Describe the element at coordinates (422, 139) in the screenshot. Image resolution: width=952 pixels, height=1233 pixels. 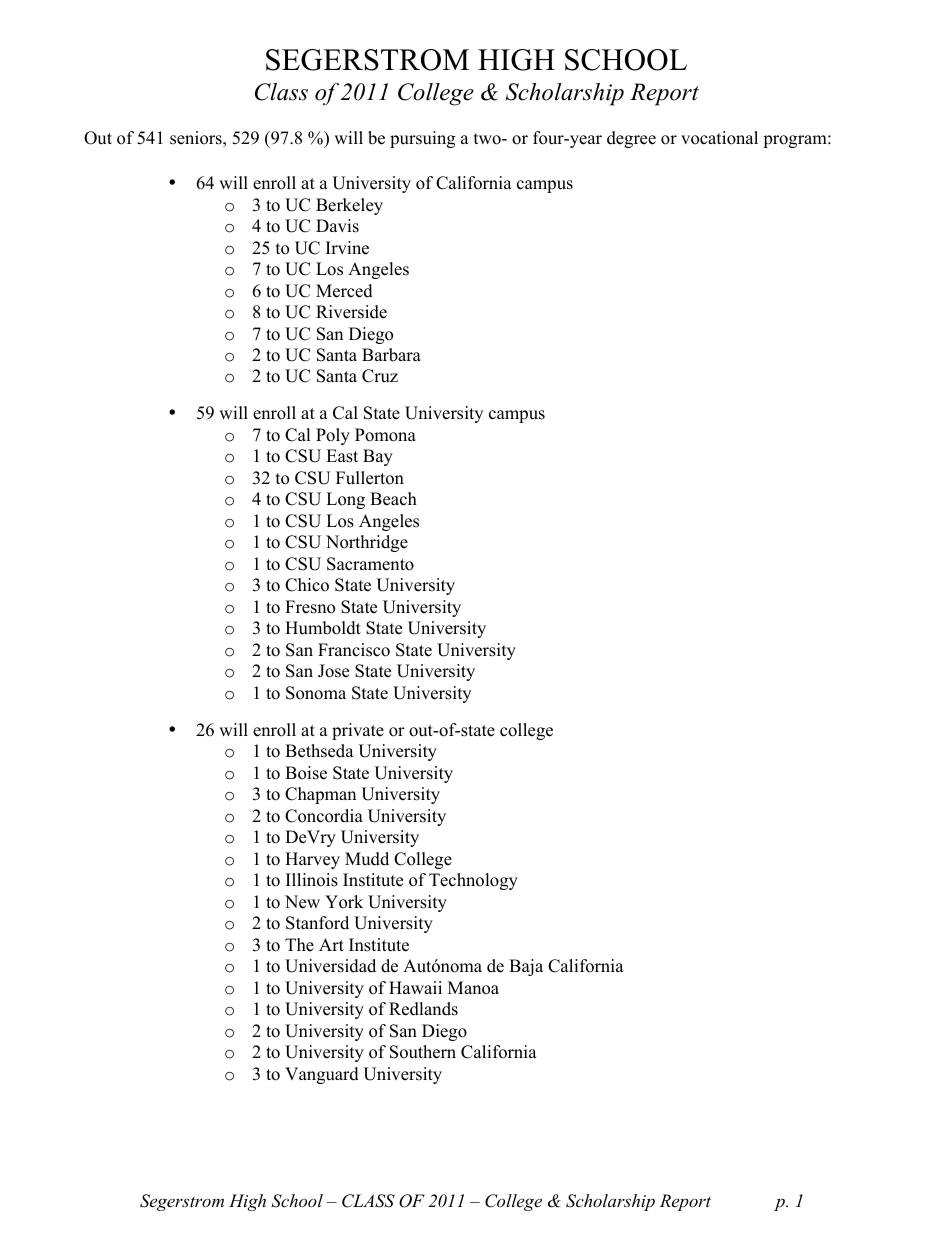
I see `pursuing` at that location.
